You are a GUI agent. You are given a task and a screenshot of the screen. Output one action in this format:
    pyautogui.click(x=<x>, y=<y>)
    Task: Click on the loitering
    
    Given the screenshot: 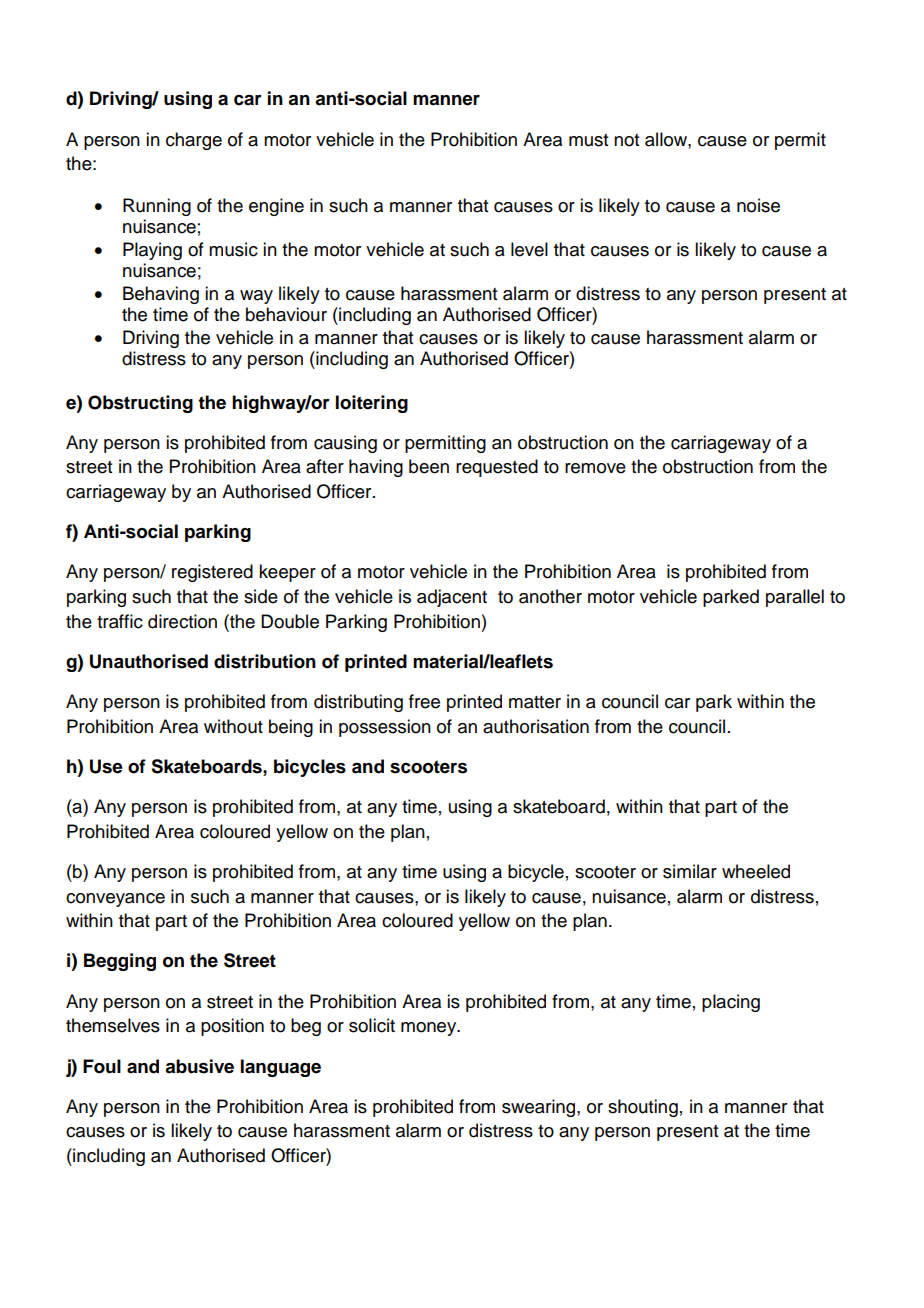 What is the action you would take?
    pyautogui.click(x=372, y=404)
